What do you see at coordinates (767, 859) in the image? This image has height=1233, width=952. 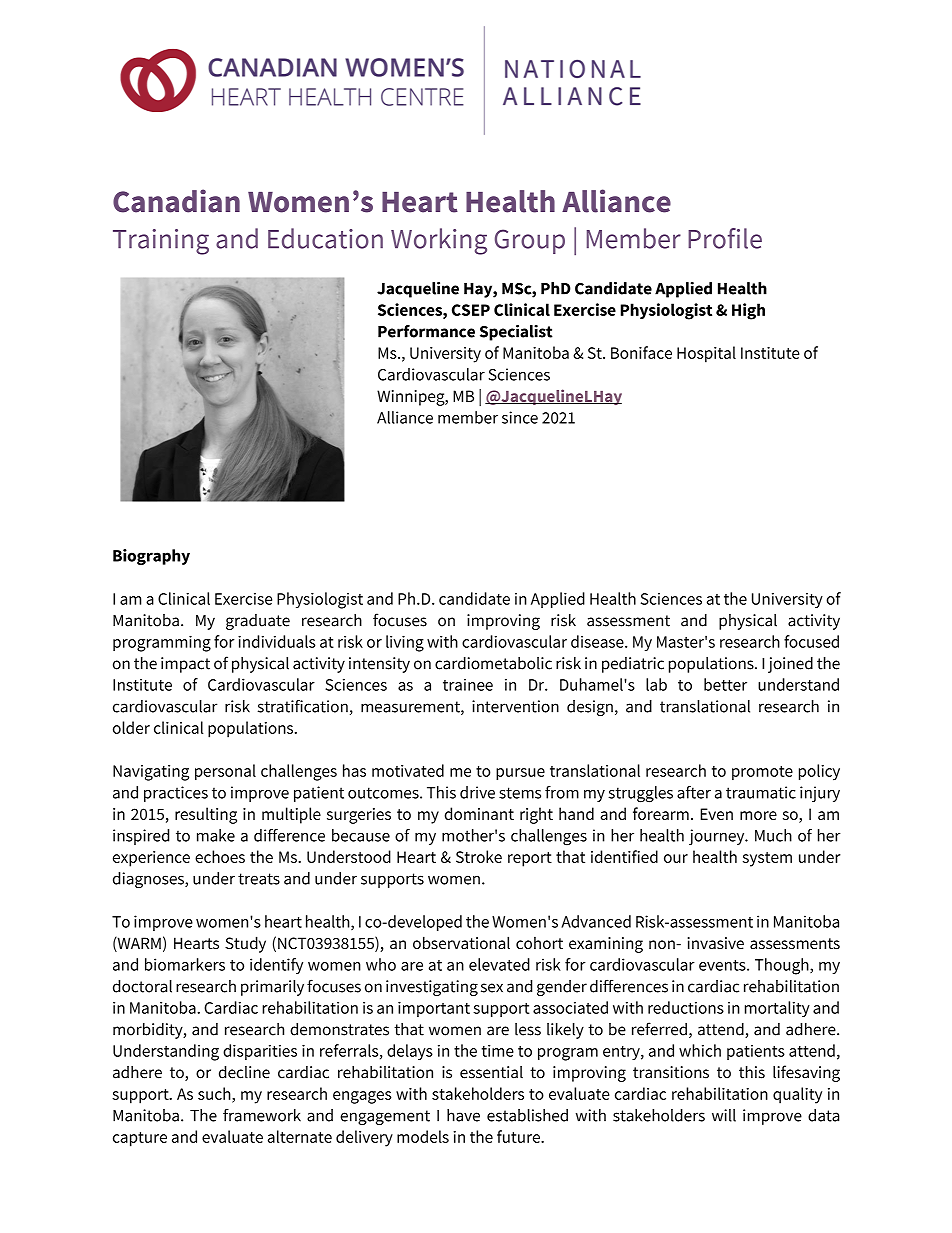 I see `system` at bounding box center [767, 859].
